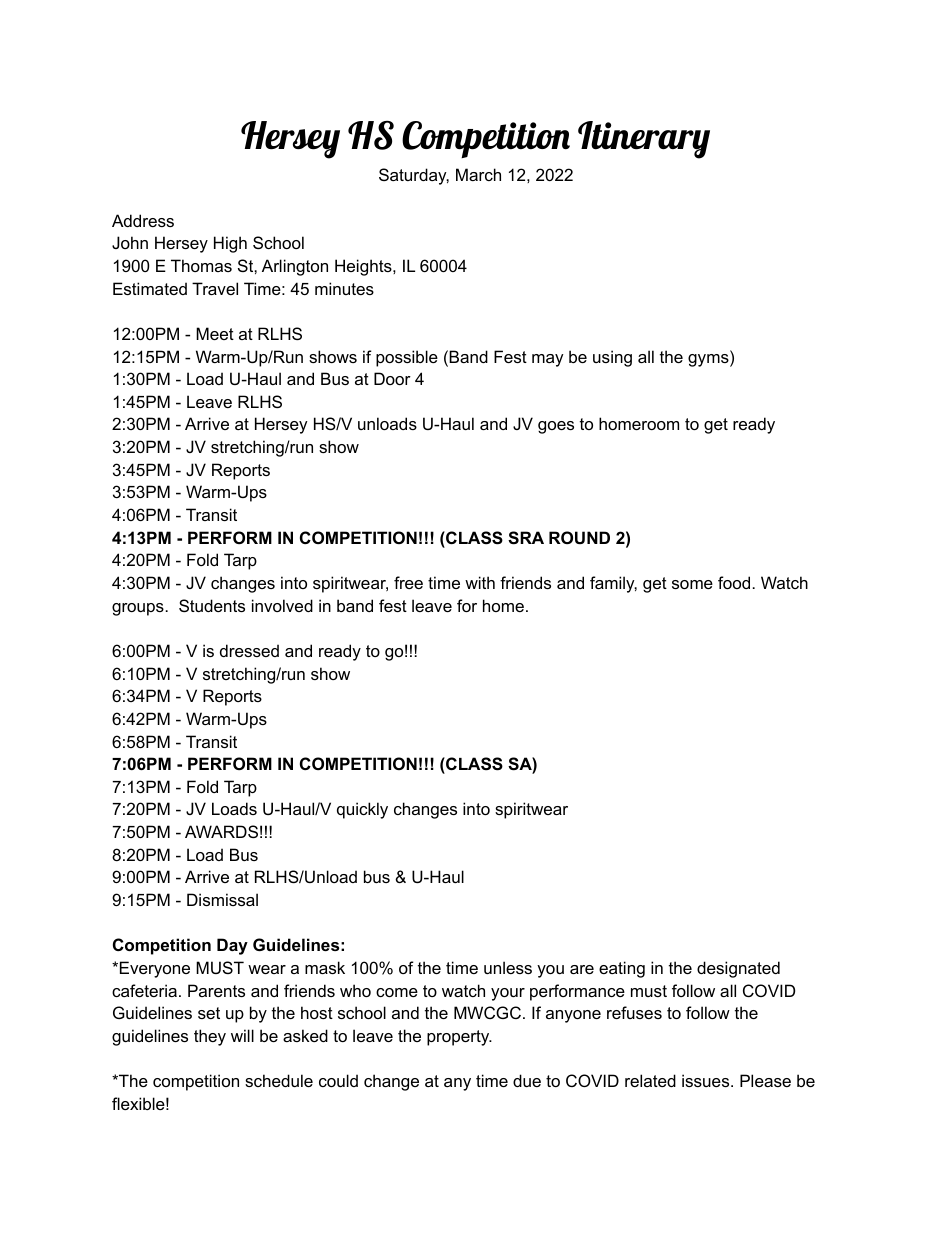 This screenshot has width=952, height=1233. What do you see at coordinates (478, 174) in the screenshot?
I see `March` at bounding box center [478, 174].
